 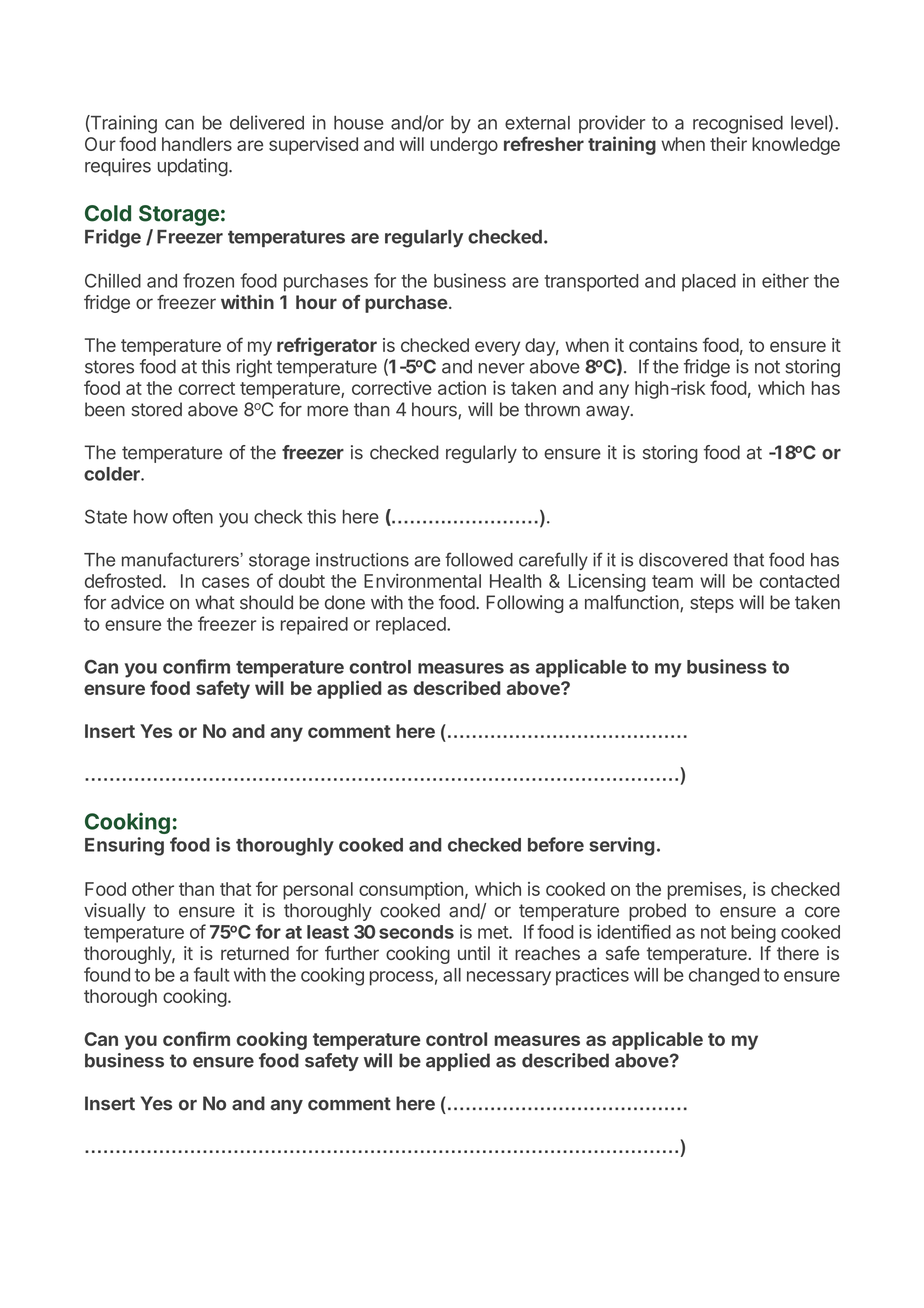 What do you see at coordinates (479, 559) in the image?
I see `followed` at bounding box center [479, 559].
